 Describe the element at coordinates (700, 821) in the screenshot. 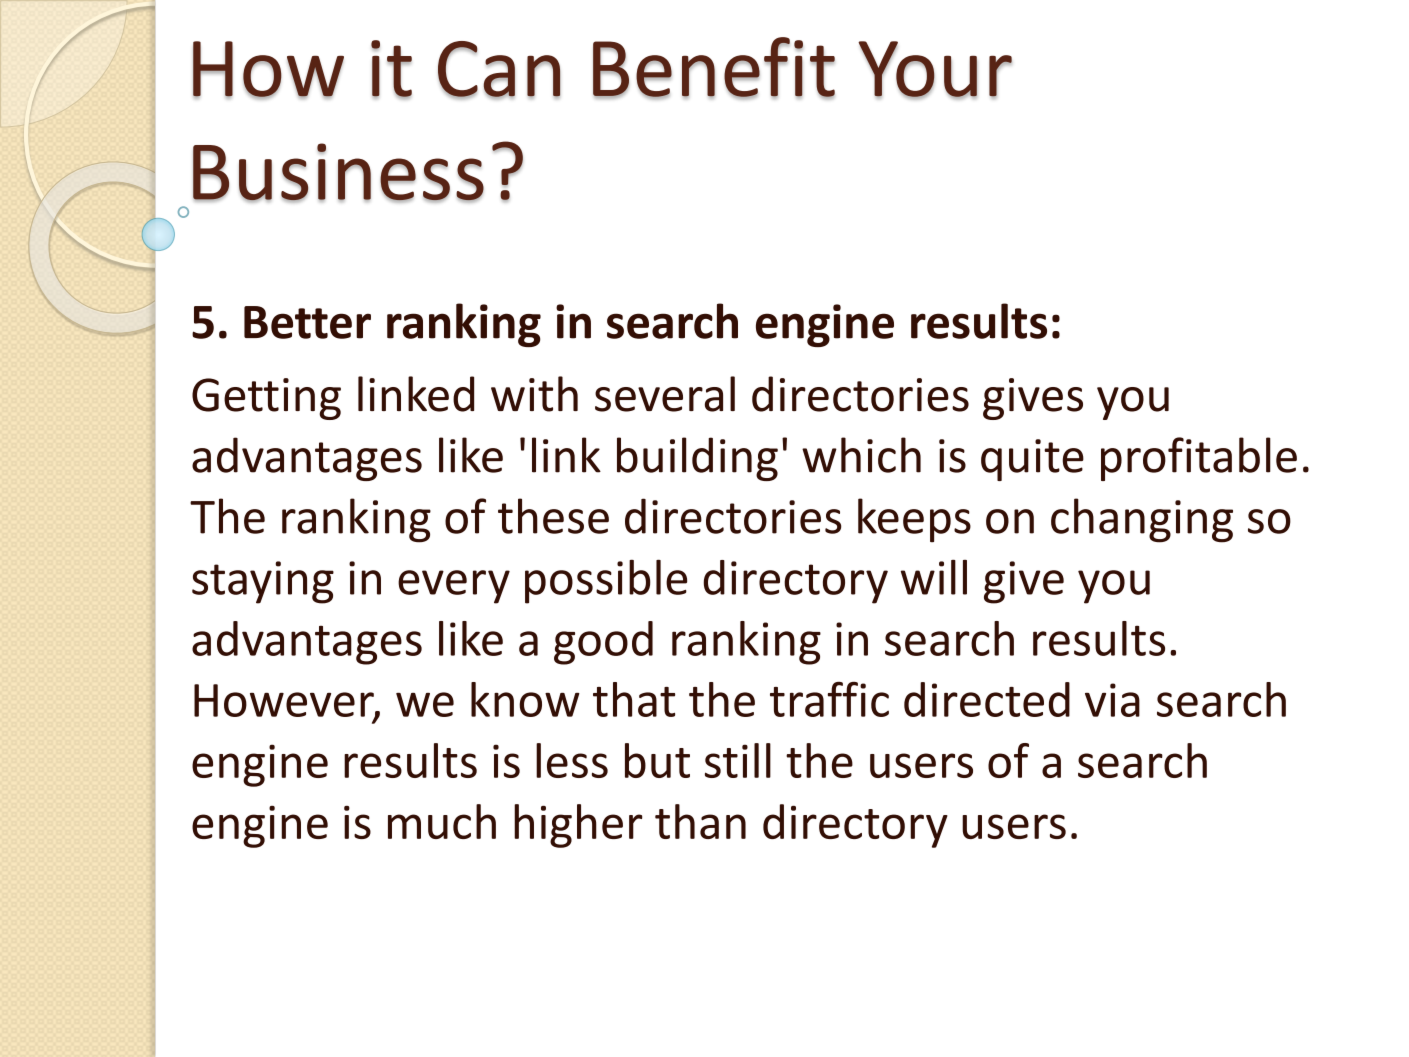

I see `than` at that location.
